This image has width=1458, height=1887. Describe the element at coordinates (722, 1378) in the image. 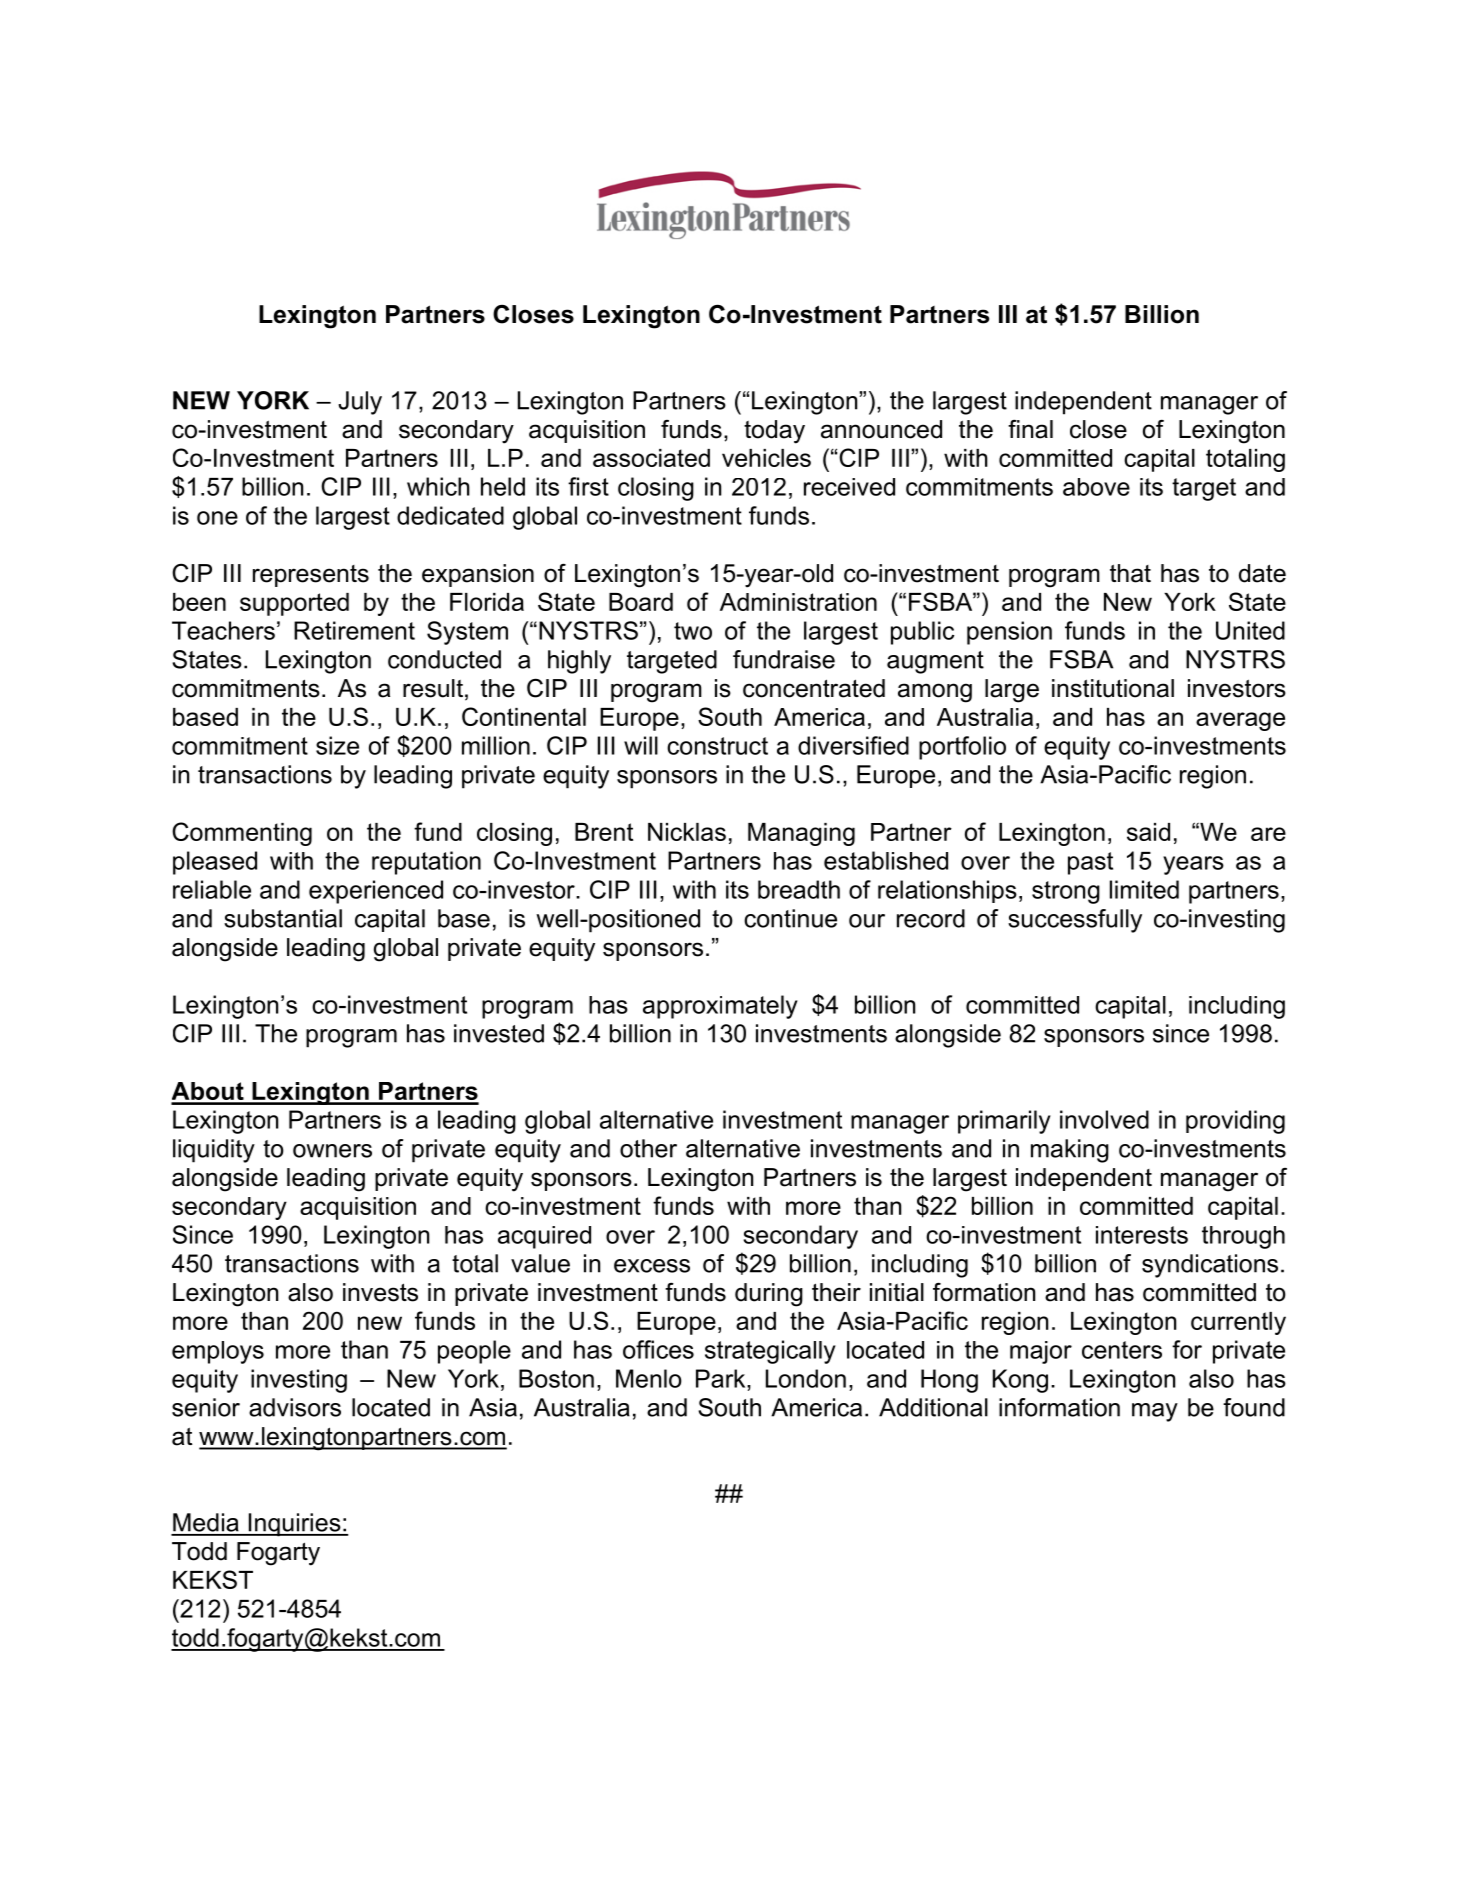

I see `Park` at that location.
